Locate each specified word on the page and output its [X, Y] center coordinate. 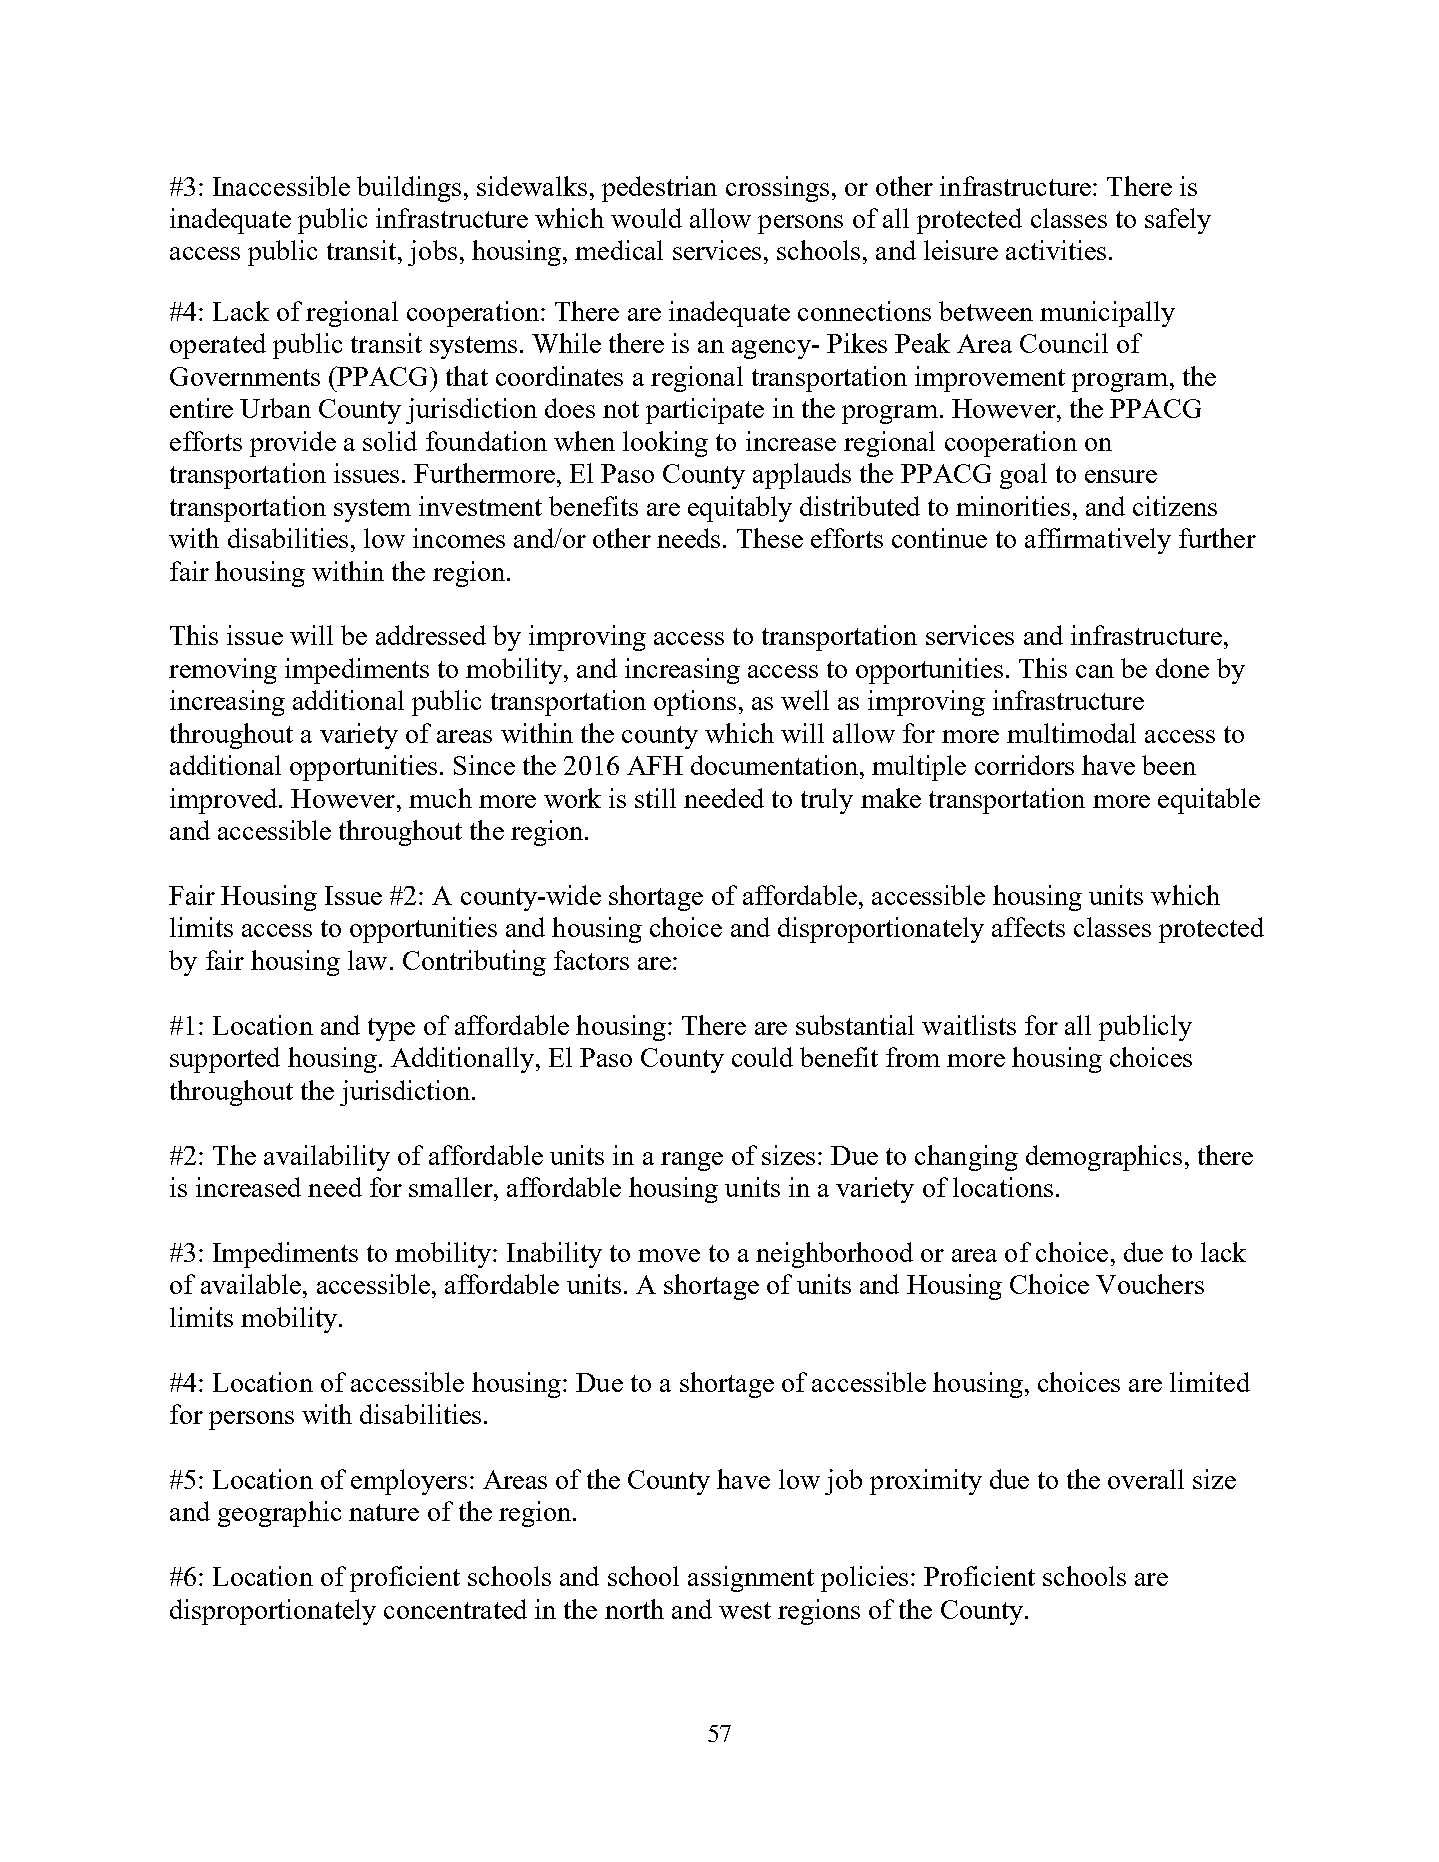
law [367, 960]
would [646, 218]
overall [1146, 1479]
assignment [751, 1579]
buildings [409, 189]
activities [1056, 250]
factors [591, 960]
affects [1028, 927]
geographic [279, 1514]
